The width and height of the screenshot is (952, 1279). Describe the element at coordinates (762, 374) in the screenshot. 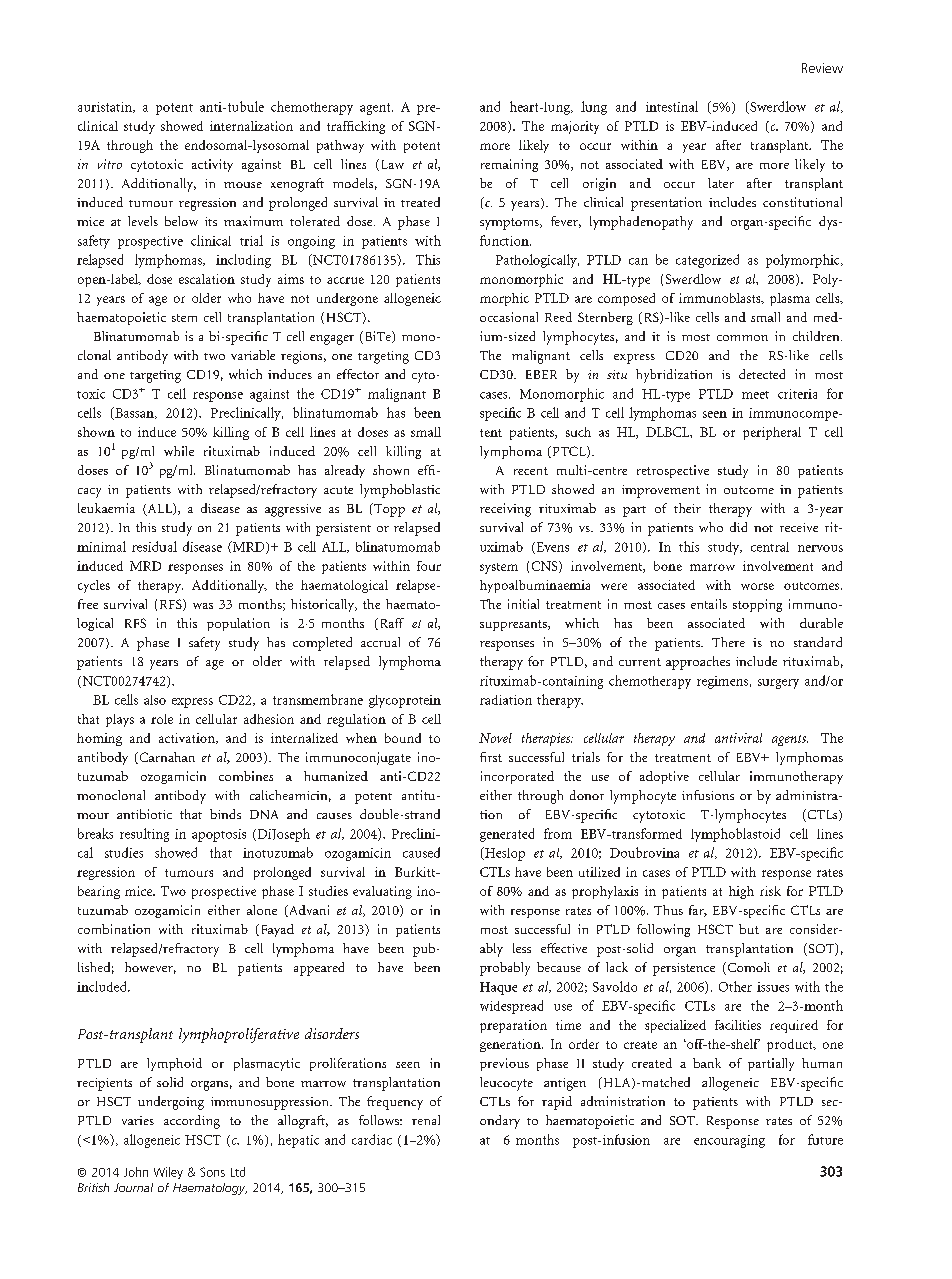

I see `detected` at that location.
